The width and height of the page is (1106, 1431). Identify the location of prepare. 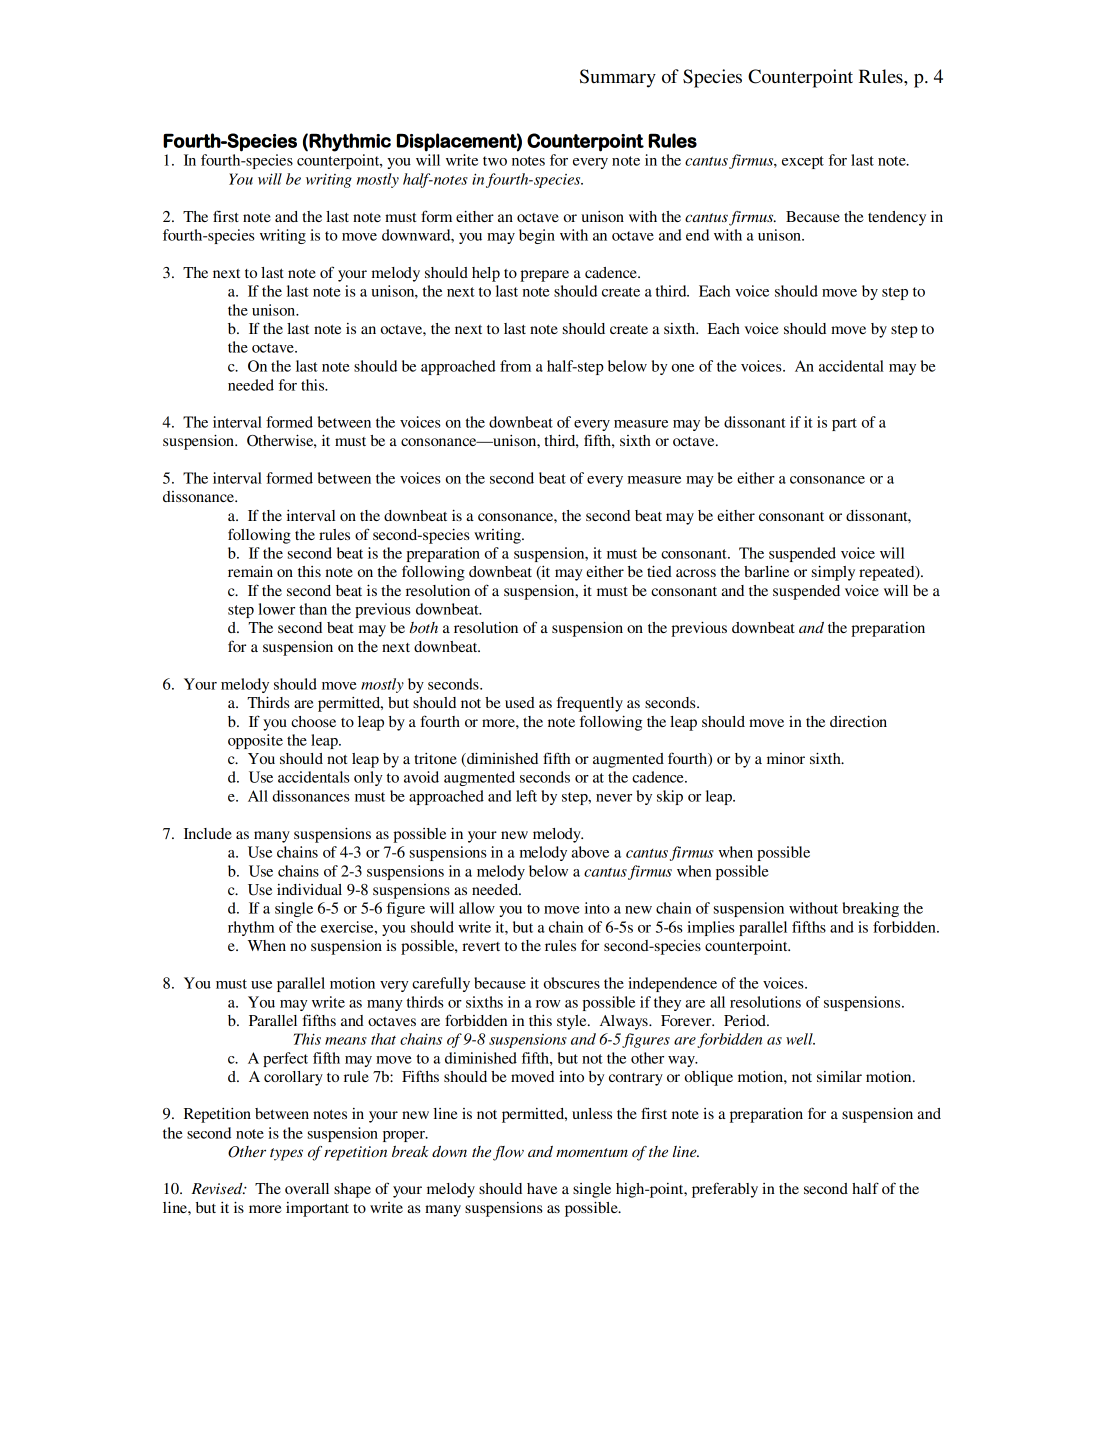
(544, 276).
